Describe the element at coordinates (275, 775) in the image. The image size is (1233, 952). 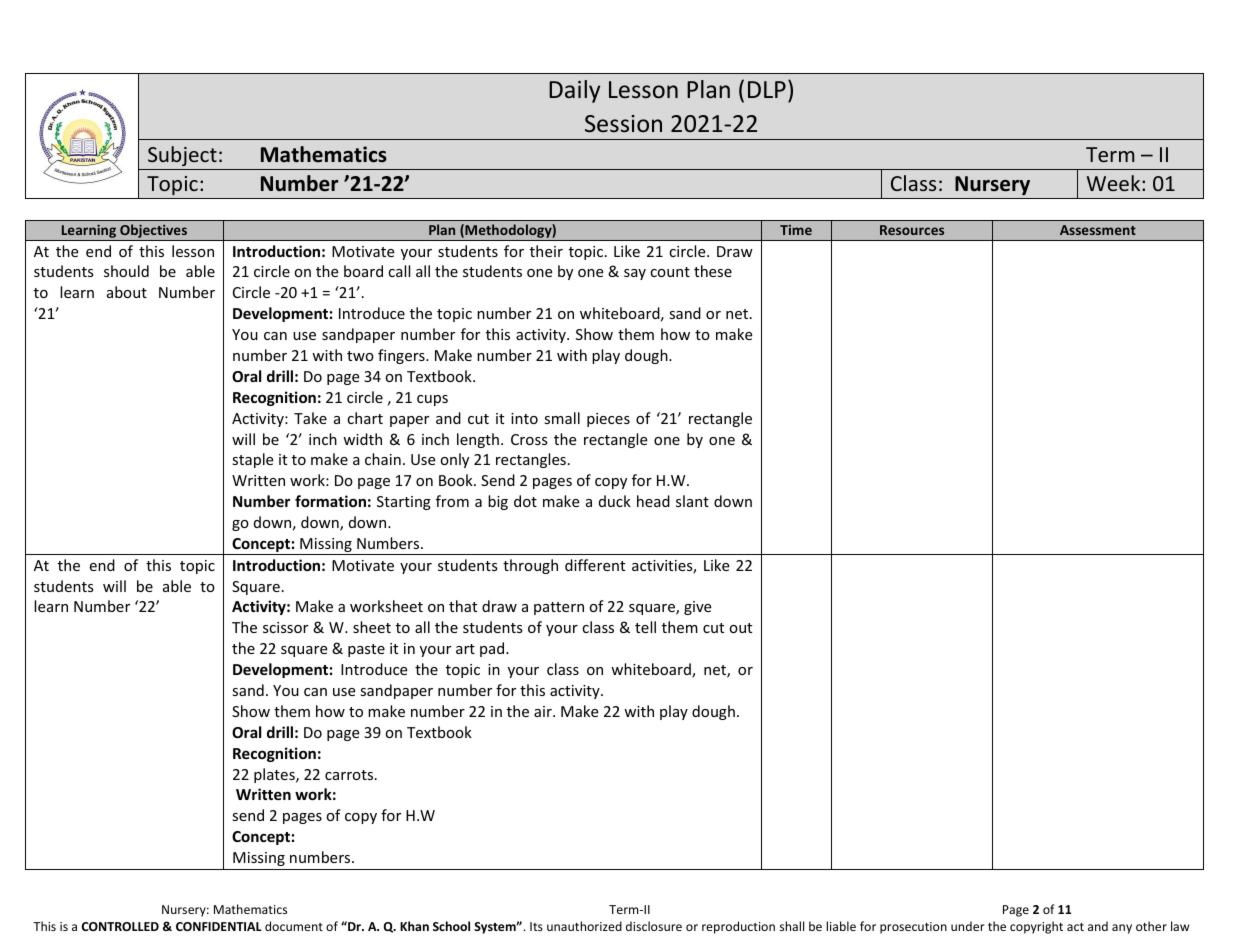
I see `plates` at that location.
